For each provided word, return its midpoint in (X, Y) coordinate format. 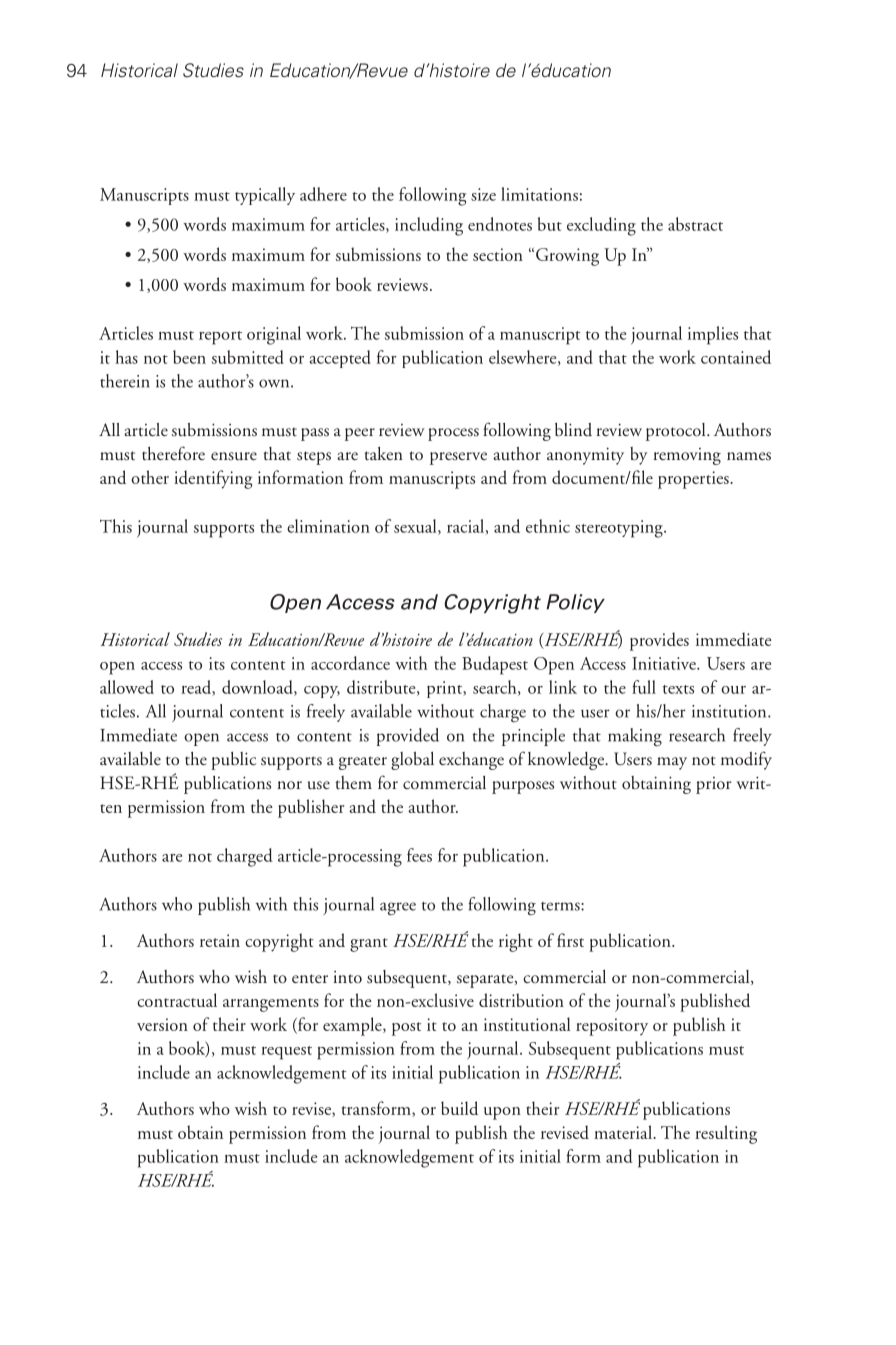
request (286, 1053)
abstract (695, 224)
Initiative (665, 663)
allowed (127, 687)
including (429, 226)
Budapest (495, 665)
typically (265, 196)
